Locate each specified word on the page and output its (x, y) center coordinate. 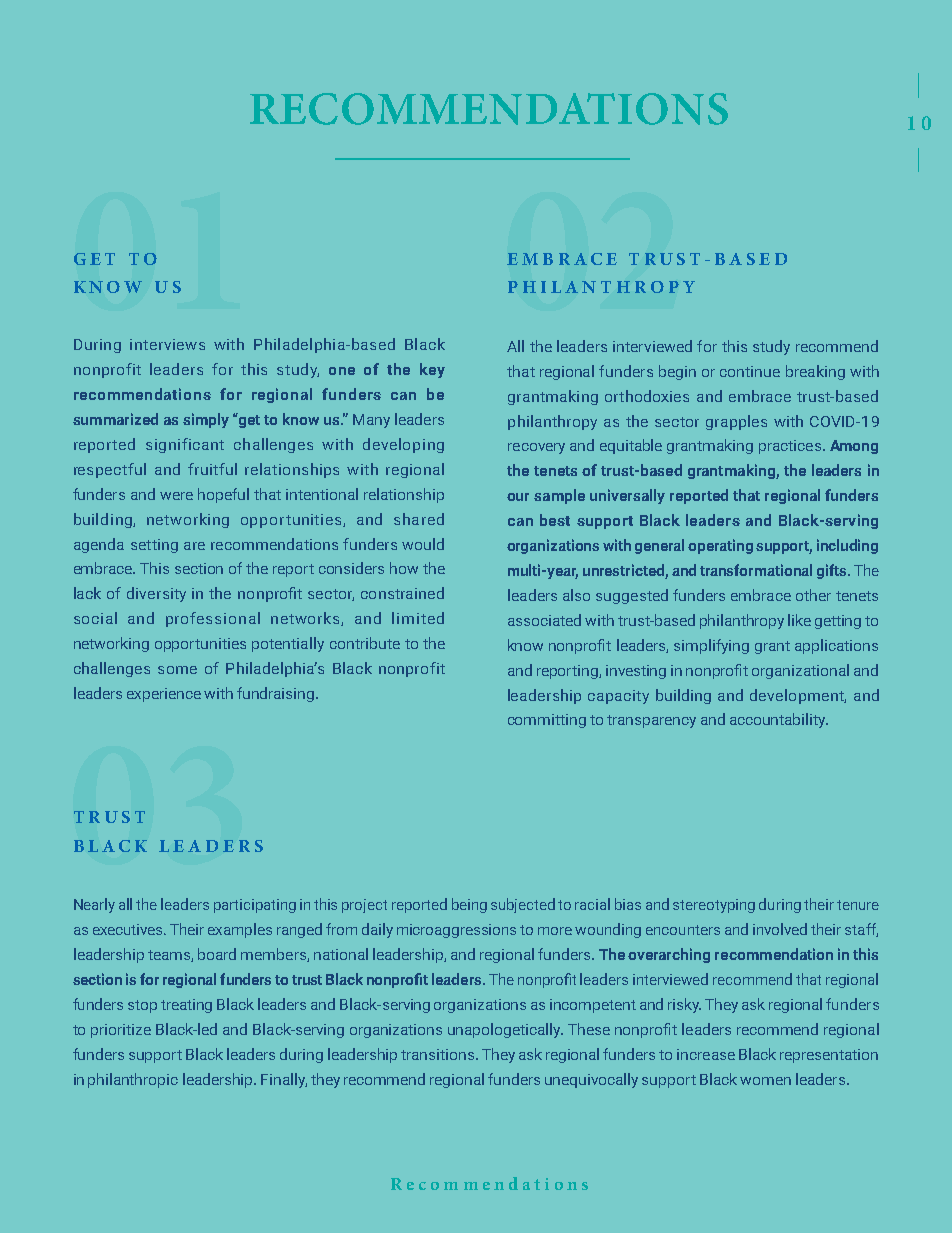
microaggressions (456, 931)
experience (164, 695)
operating (720, 546)
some (177, 670)
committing (547, 721)
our (518, 497)
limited (418, 618)
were (176, 496)
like (799, 620)
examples (240, 930)
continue (750, 371)
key (432, 370)
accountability (779, 720)
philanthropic (133, 1080)
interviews (167, 344)
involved (780, 929)
